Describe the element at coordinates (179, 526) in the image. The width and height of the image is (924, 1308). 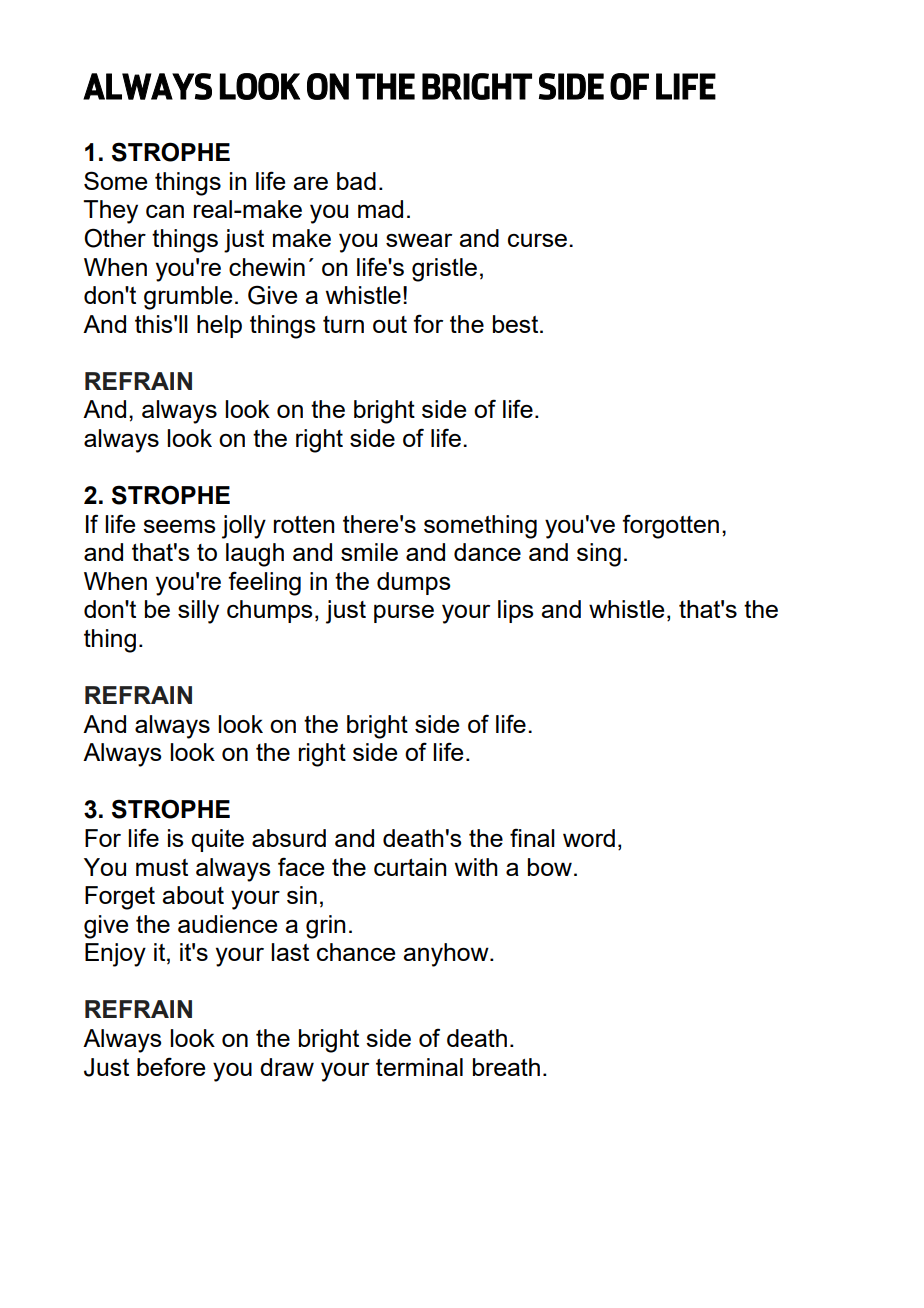
I see `seems` at that location.
